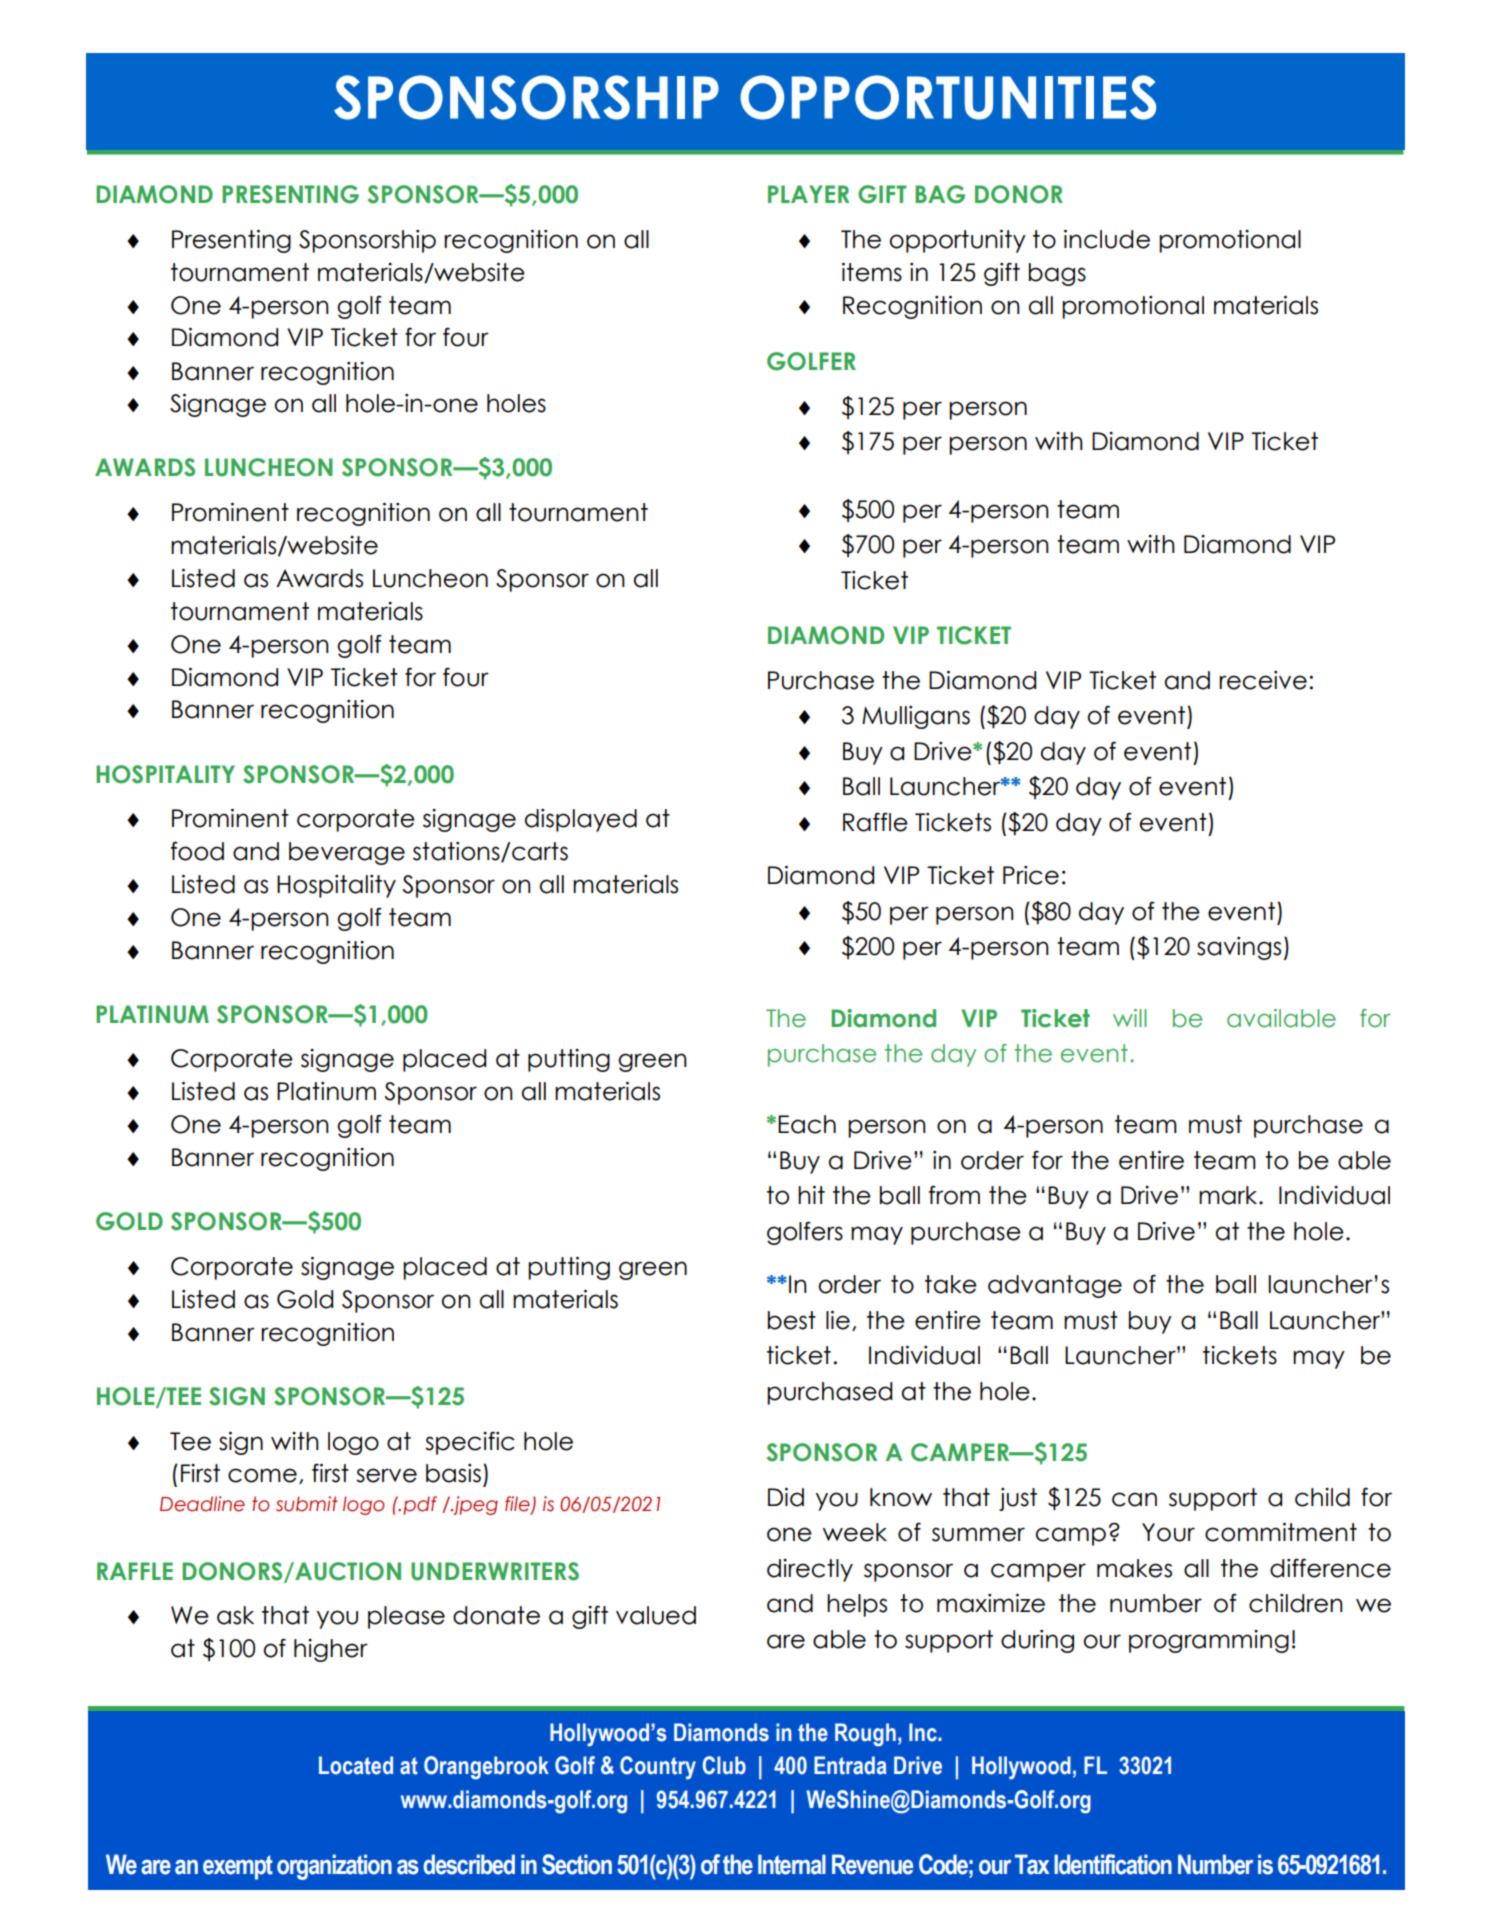  Describe the element at coordinates (356, 1765) in the screenshot. I see `Located` at that location.
